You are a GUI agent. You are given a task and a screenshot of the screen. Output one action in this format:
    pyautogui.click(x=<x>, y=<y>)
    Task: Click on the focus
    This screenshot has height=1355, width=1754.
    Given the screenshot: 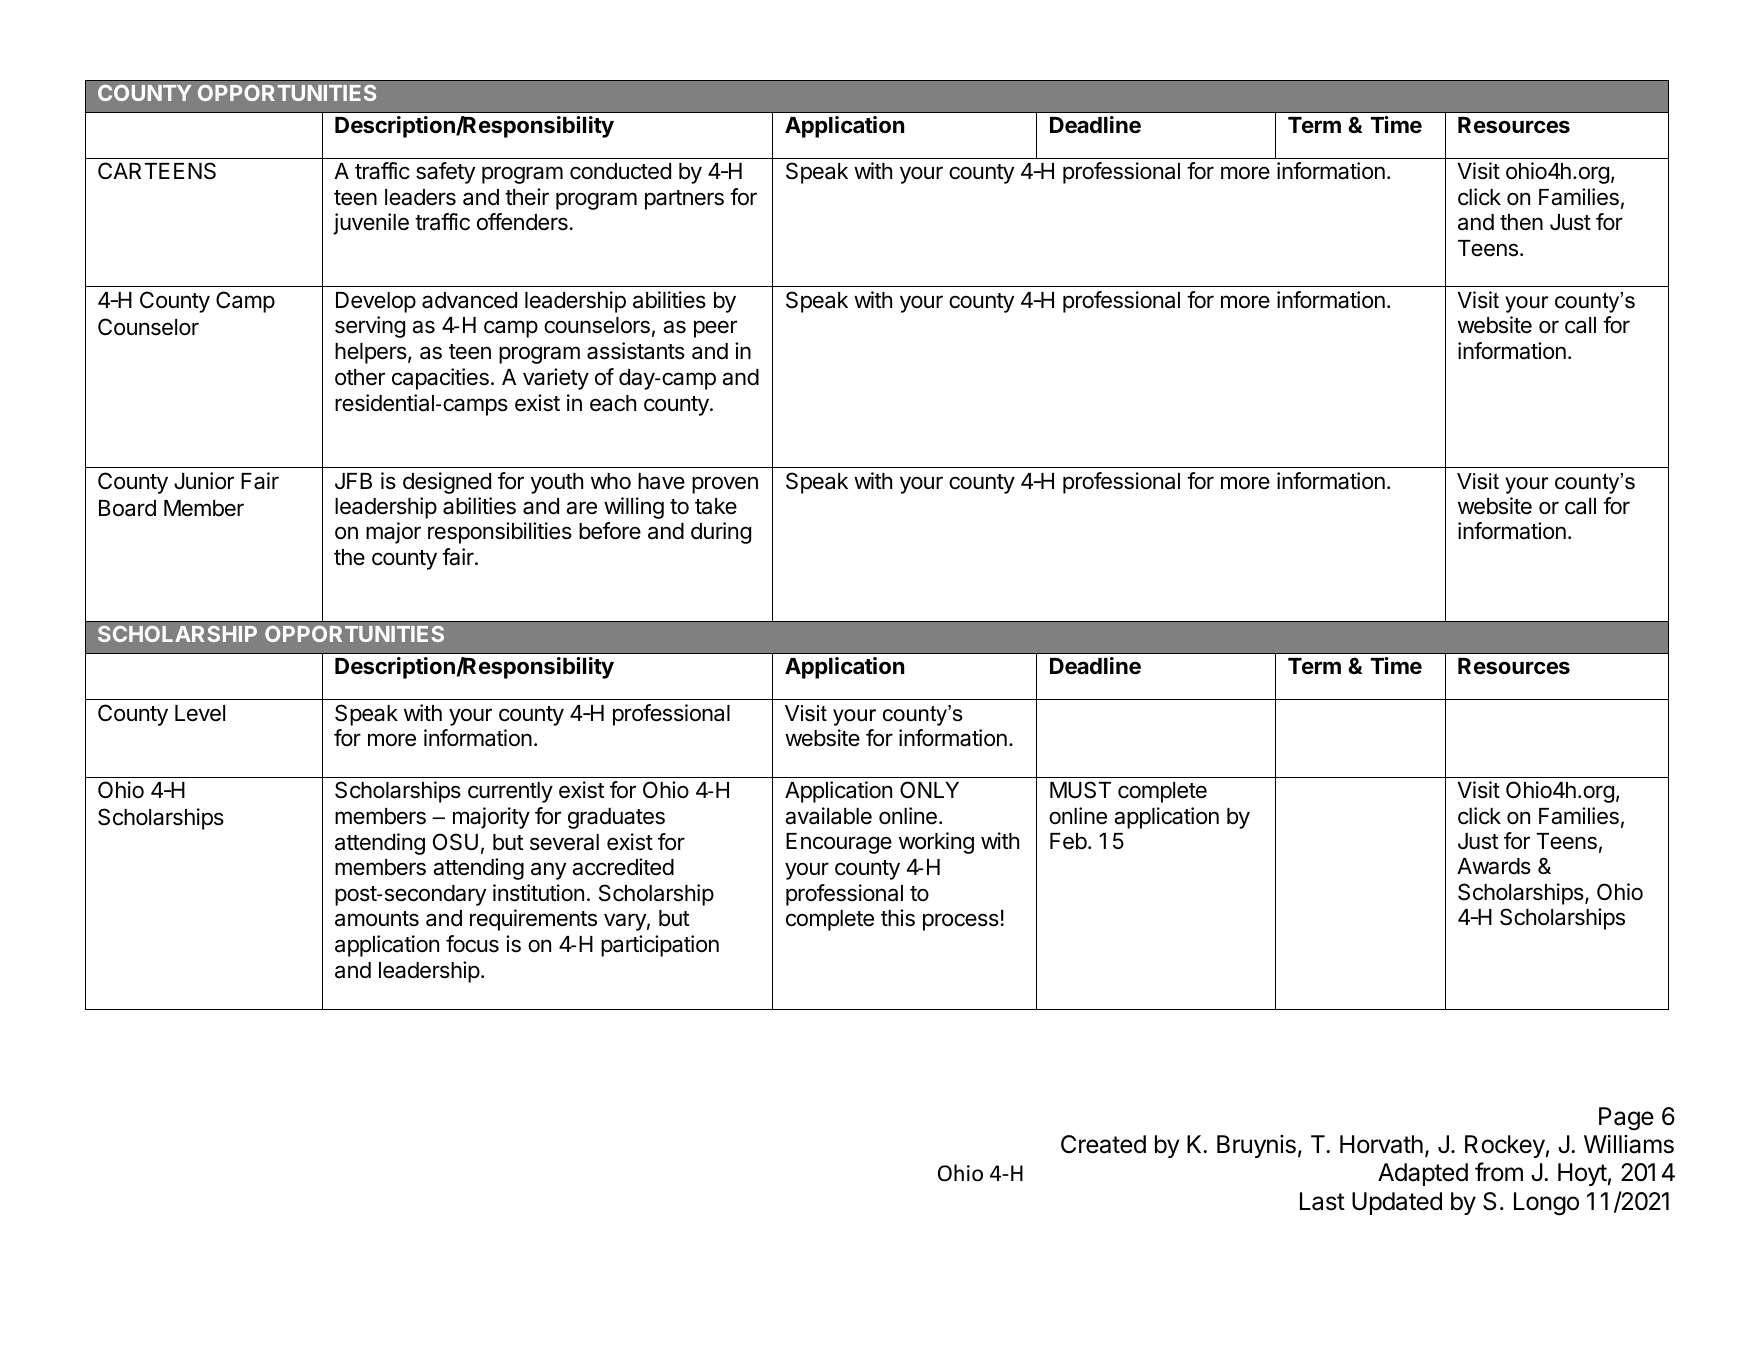 What is the action you would take?
    pyautogui.click(x=472, y=944)
